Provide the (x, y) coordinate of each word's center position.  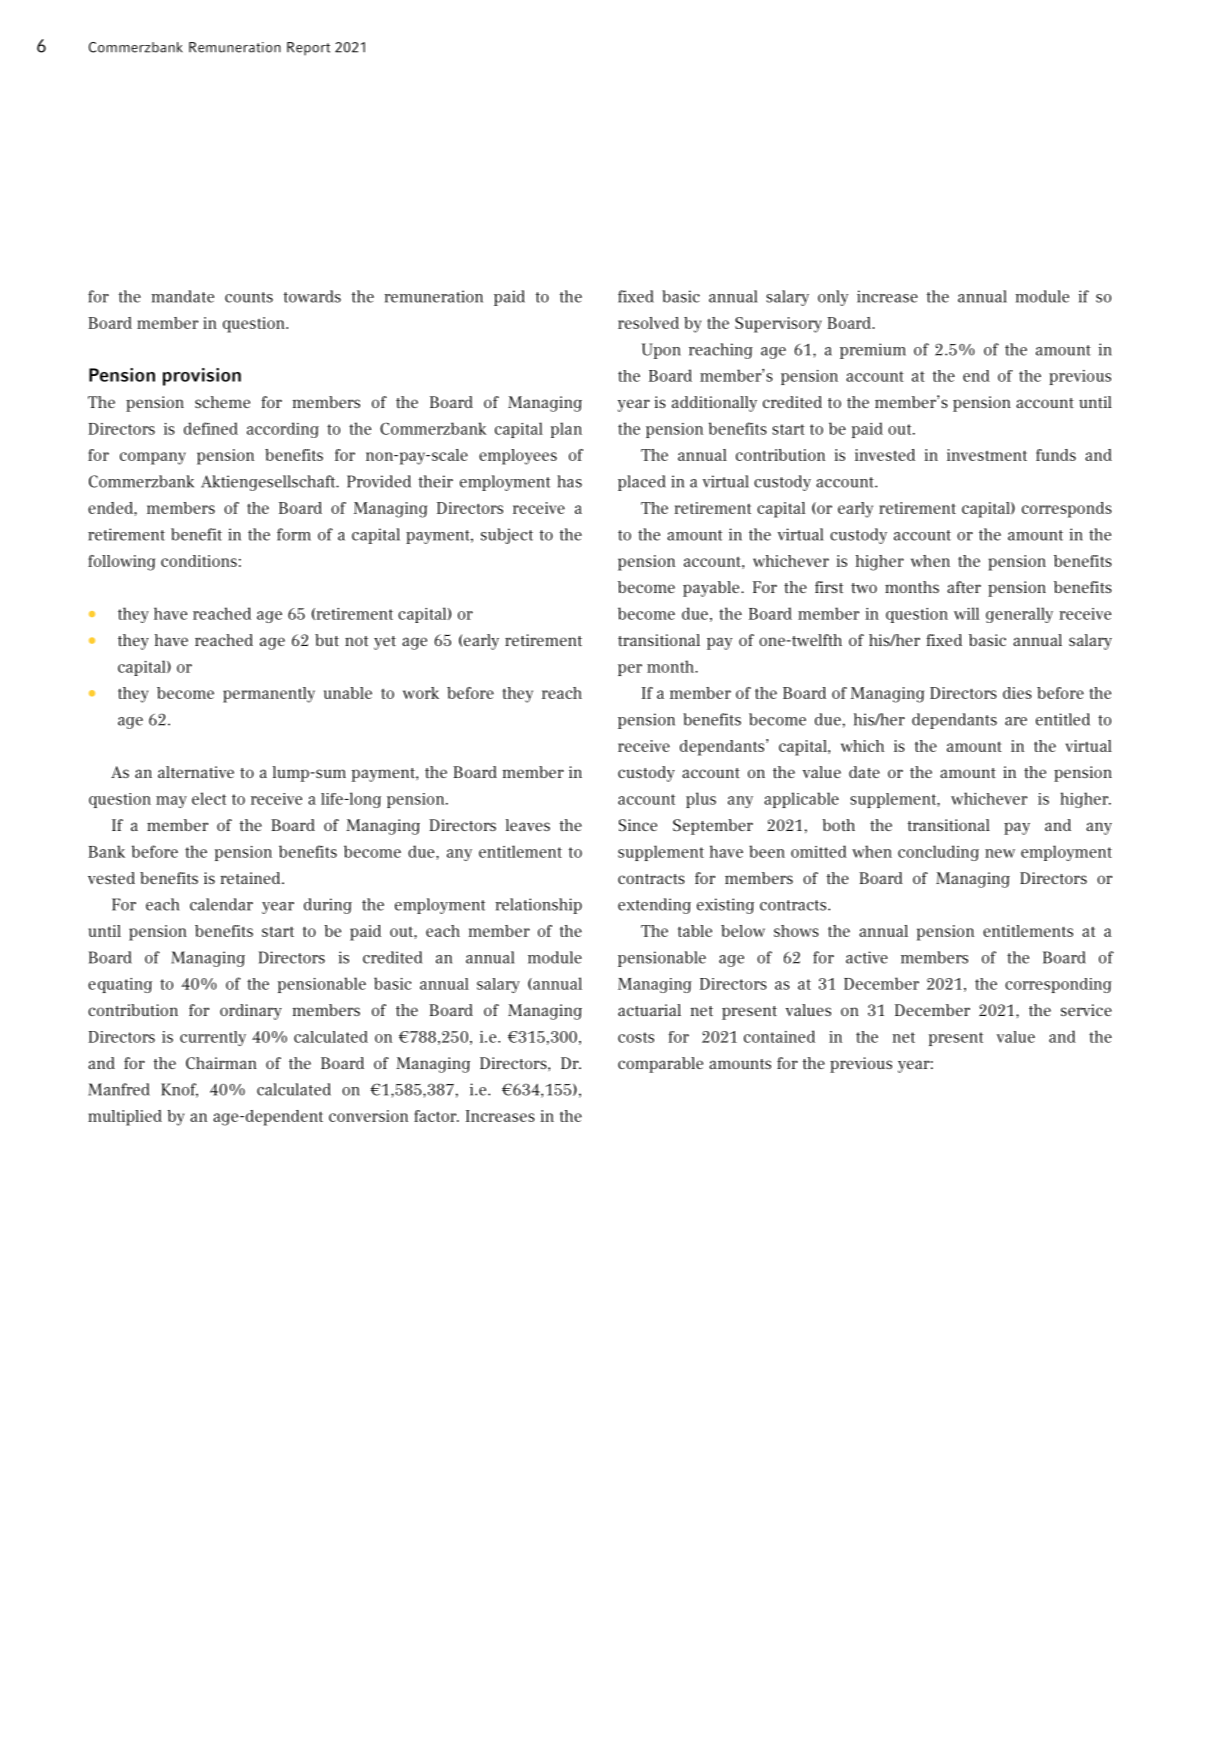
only (833, 298)
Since (638, 825)
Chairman (221, 1063)
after (964, 587)
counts (249, 297)
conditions (199, 561)
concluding (938, 853)
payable (712, 589)
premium (873, 351)
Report (308, 49)
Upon (661, 351)
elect (209, 798)
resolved (648, 323)
